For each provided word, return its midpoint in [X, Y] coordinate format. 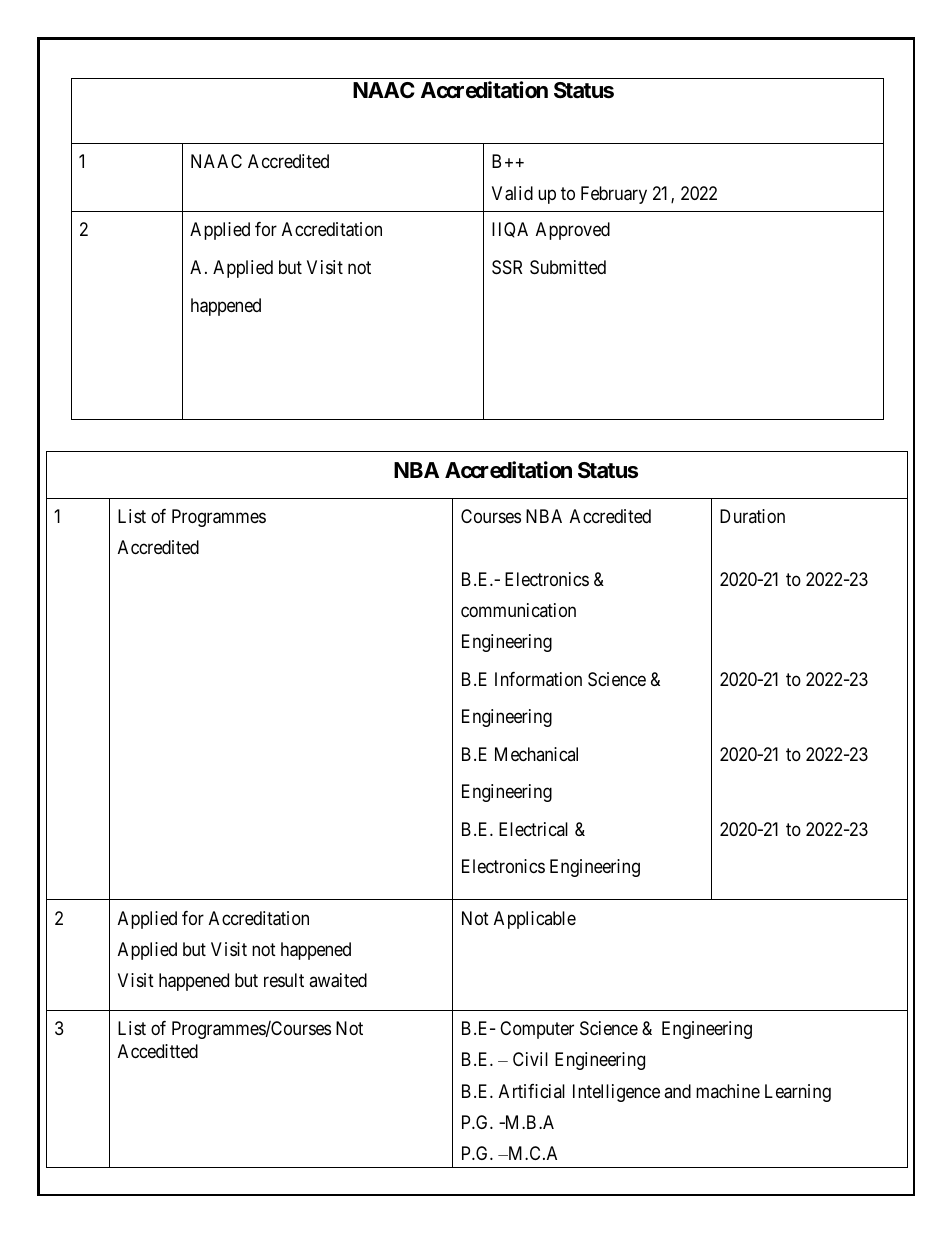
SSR [507, 267]
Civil [530, 1059]
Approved [573, 231]
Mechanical [536, 754]
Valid [512, 193]
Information [538, 679]
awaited [338, 980]
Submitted [568, 267]
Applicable [535, 920]
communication [518, 610]
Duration [752, 516]
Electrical [533, 829]
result [284, 980]
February [614, 195]
